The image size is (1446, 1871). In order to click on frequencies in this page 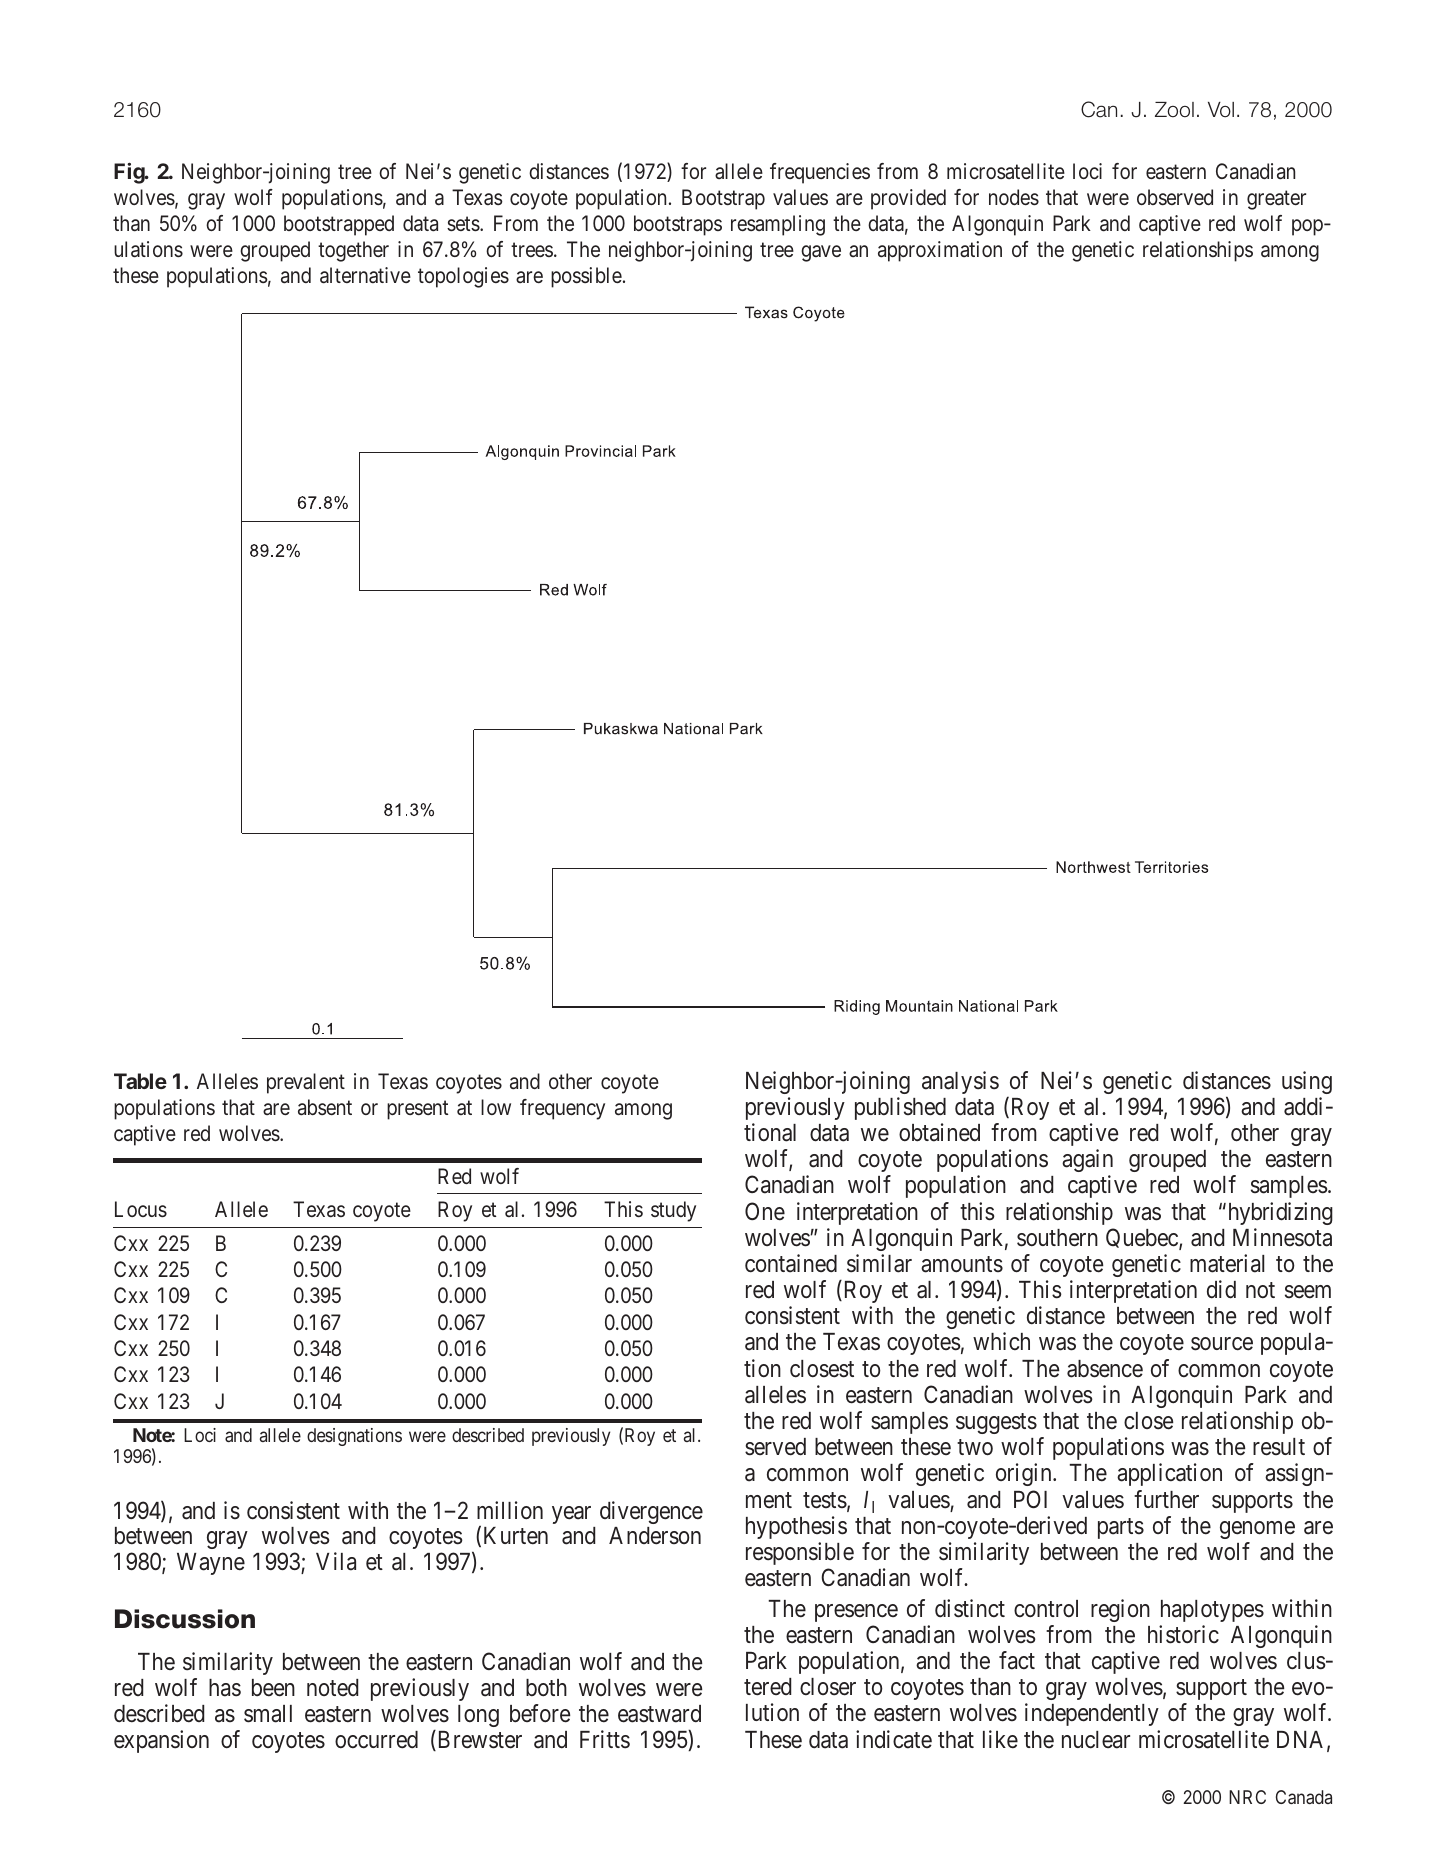, I will do `click(820, 173)`.
